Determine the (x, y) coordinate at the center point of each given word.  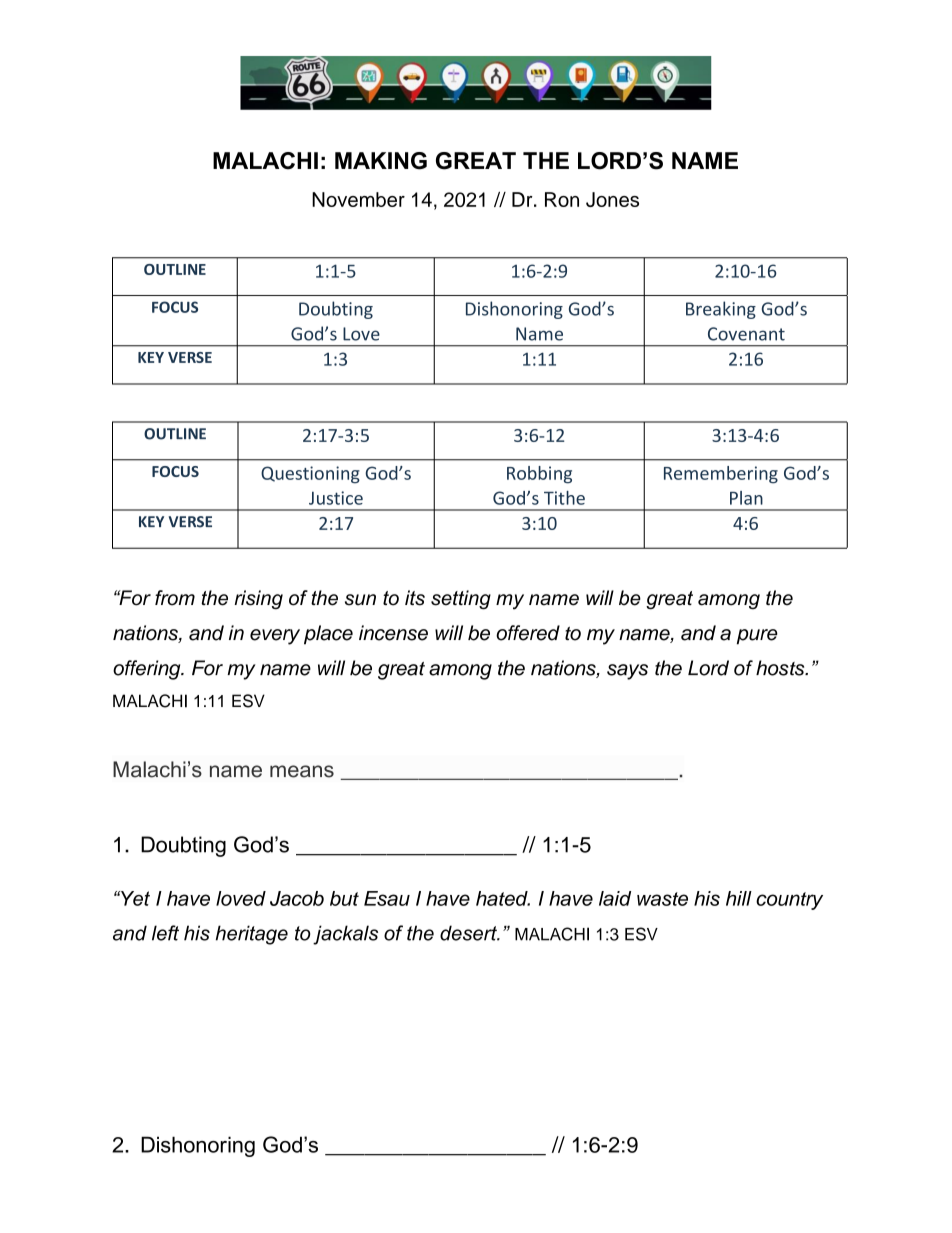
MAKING (381, 161)
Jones (612, 199)
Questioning (310, 475)
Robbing (539, 475)
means (302, 771)
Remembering (721, 475)
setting (461, 600)
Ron (562, 199)
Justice (336, 498)
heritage (252, 935)
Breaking (721, 310)
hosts (781, 668)
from (175, 598)
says (627, 672)
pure (757, 637)
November (358, 199)
